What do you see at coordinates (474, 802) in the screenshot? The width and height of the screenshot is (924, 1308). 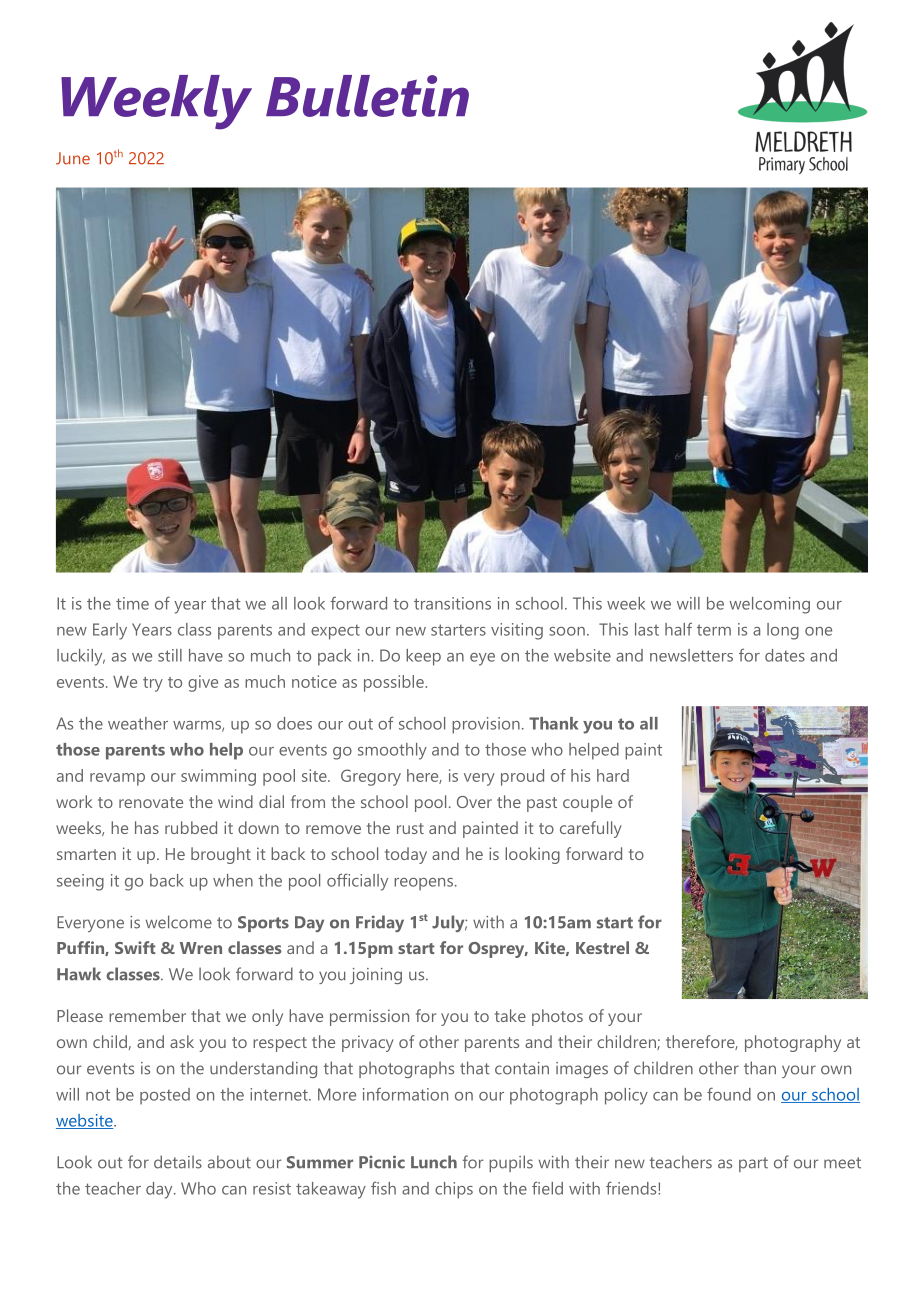 I see `Over` at bounding box center [474, 802].
